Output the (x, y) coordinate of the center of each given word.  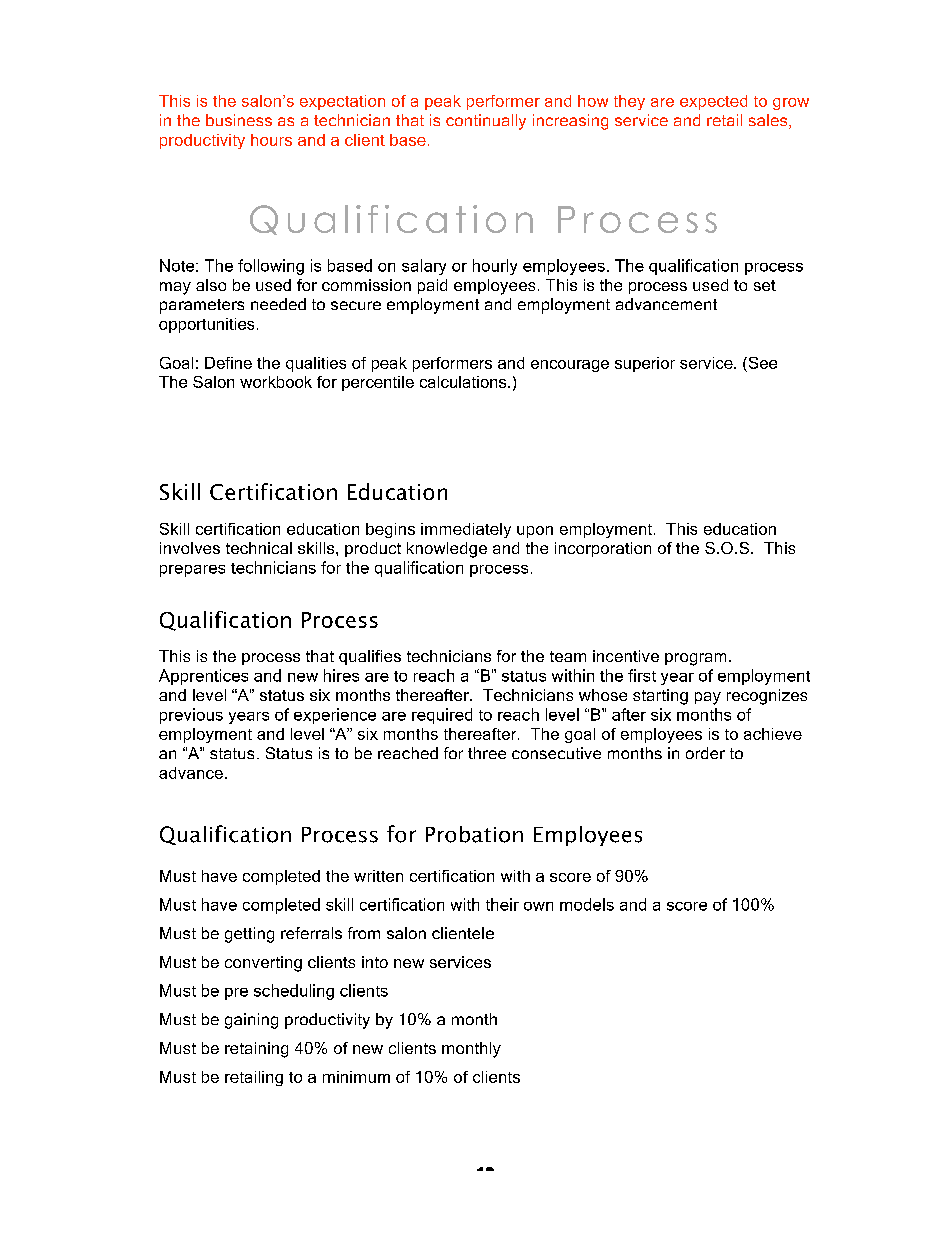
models (587, 904)
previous (191, 716)
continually (486, 122)
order (705, 753)
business (239, 120)
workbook (276, 382)
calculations (464, 382)
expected (713, 102)
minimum (356, 1077)
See (761, 363)
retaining (256, 1050)
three (487, 753)
